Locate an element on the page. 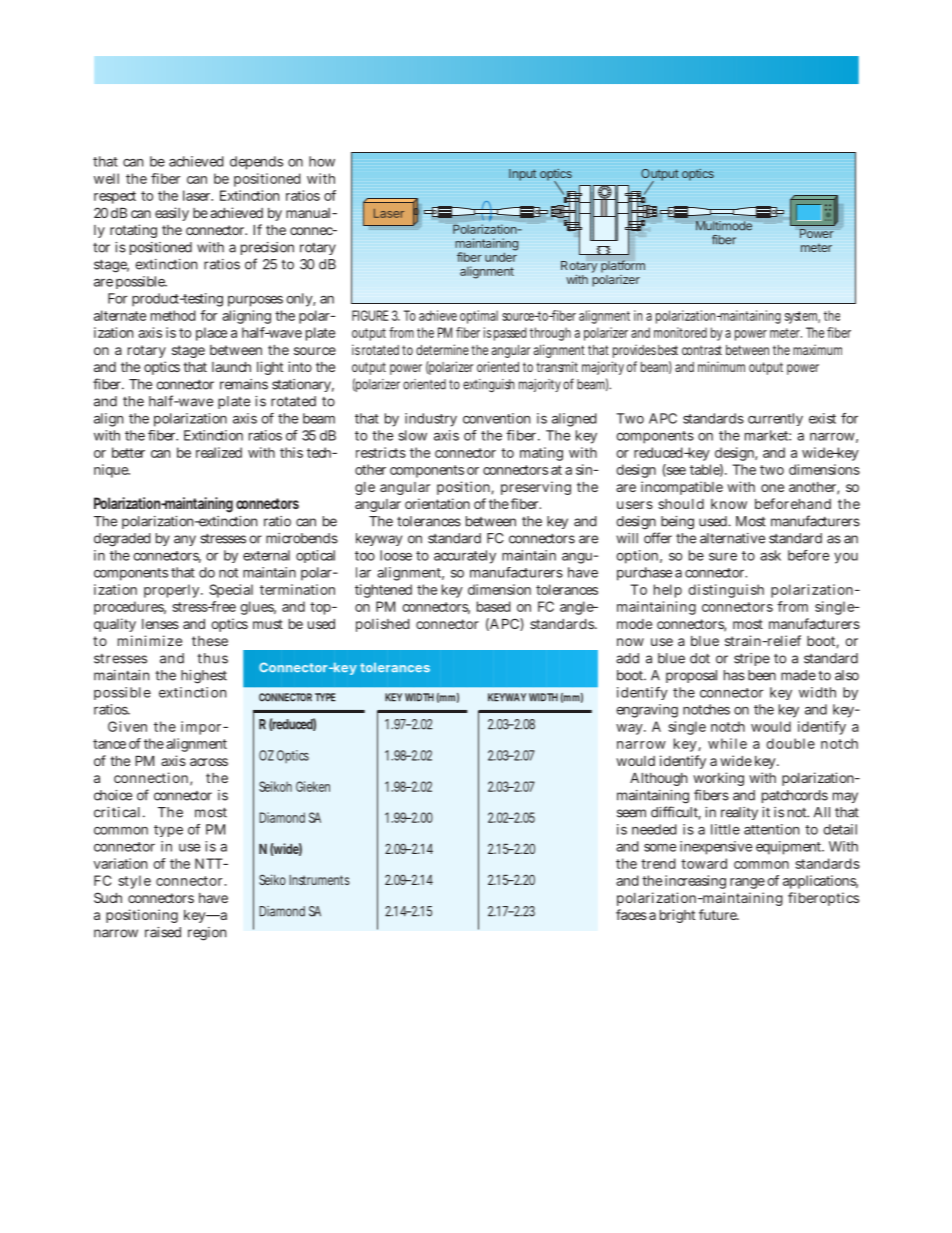 Image resolution: width=952 pixels, height=1233 pixels. distinguish is located at coordinates (726, 591).
